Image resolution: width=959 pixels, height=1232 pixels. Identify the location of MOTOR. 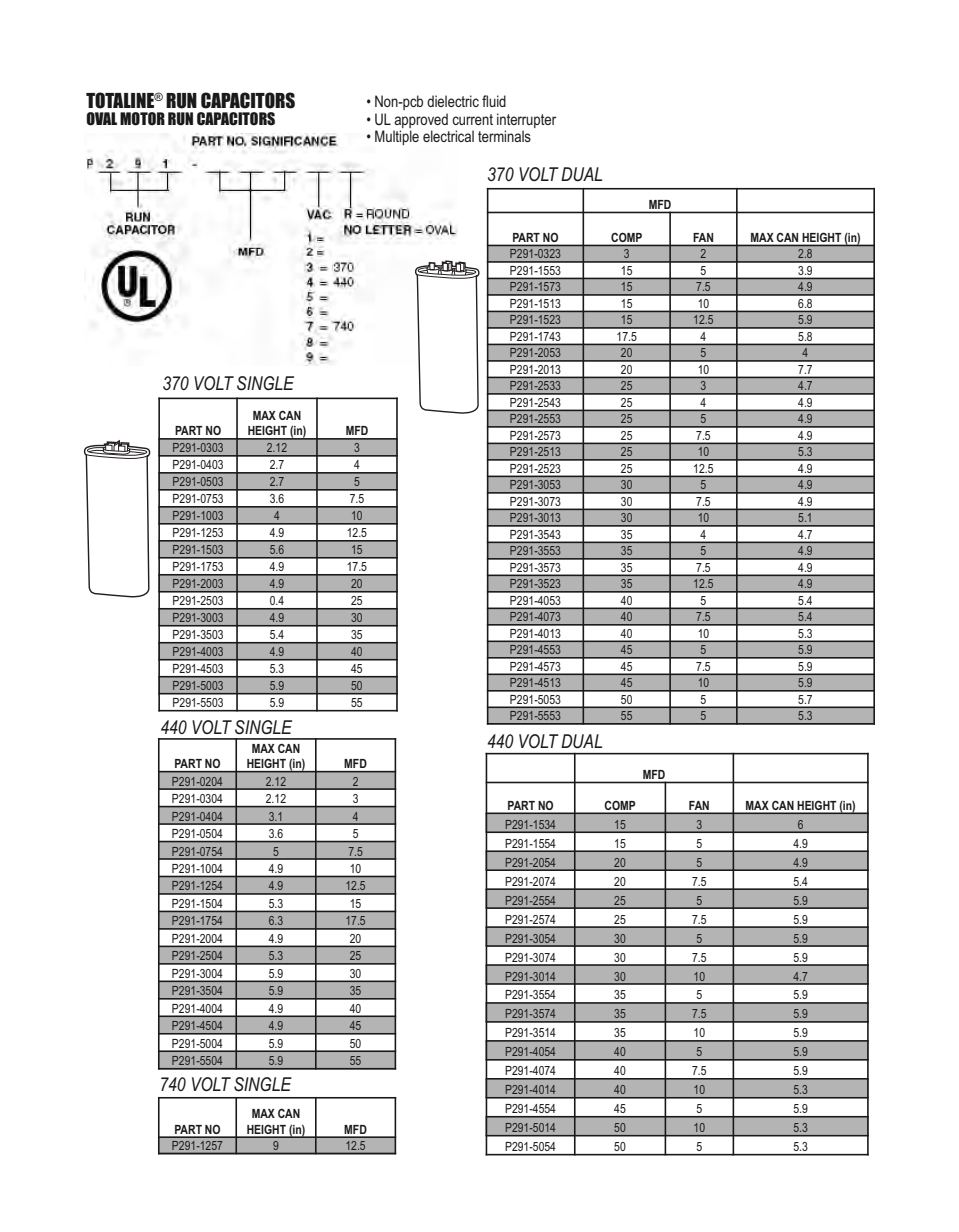
(142, 119).
